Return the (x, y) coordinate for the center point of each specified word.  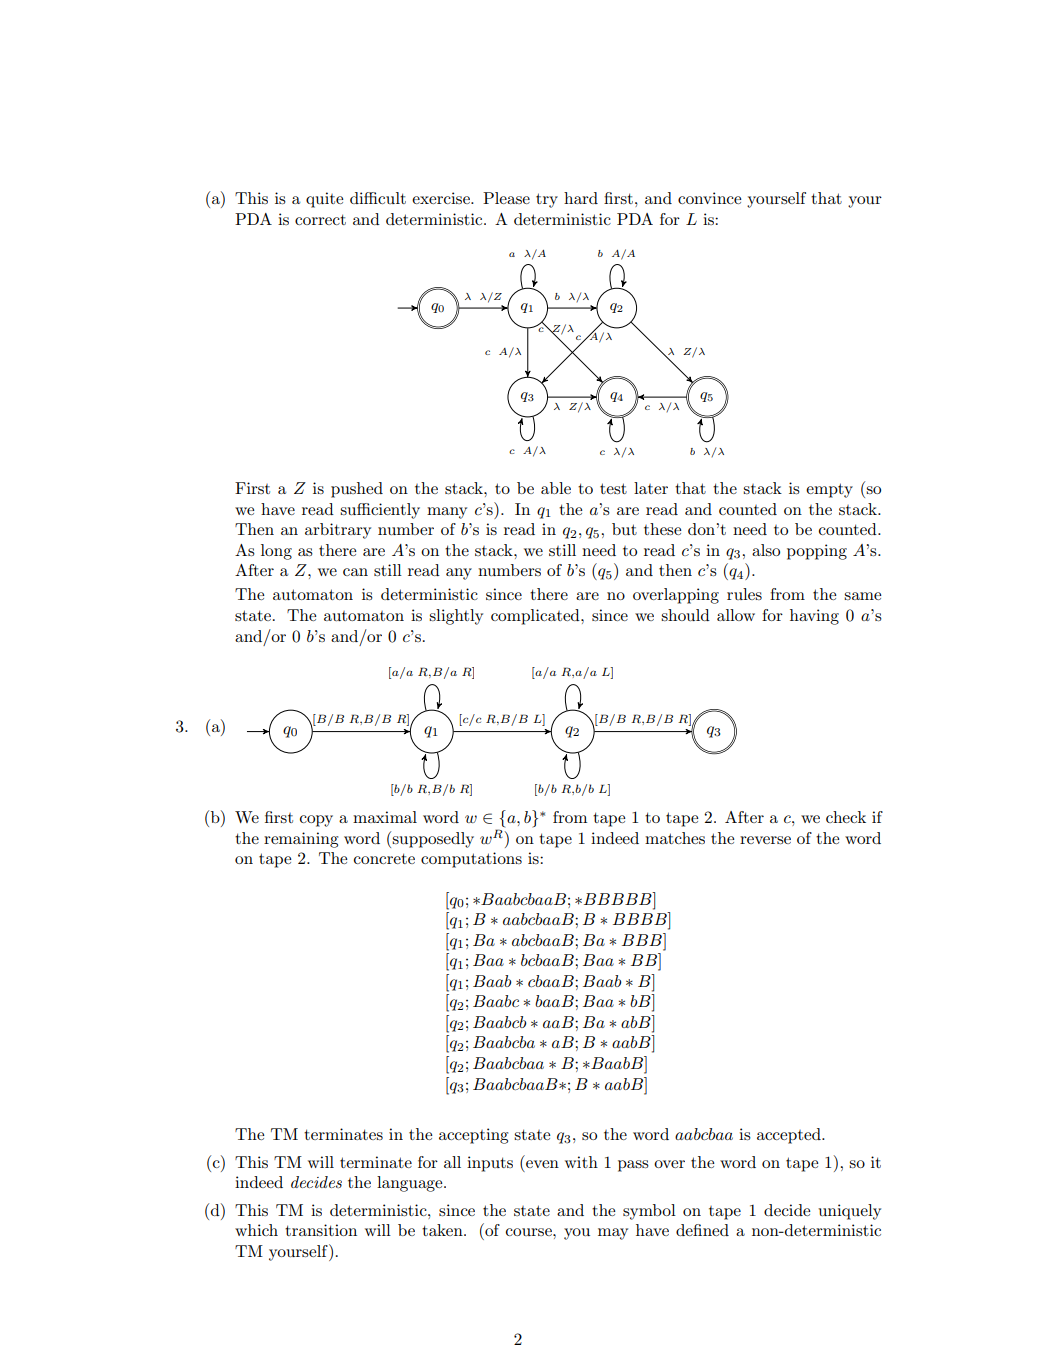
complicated (536, 617)
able (556, 488)
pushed (357, 490)
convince (710, 198)
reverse (765, 840)
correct (320, 219)
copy (316, 821)
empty (829, 490)
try (547, 200)
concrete (384, 858)
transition (321, 1230)
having (814, 617)
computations (471, 860)
